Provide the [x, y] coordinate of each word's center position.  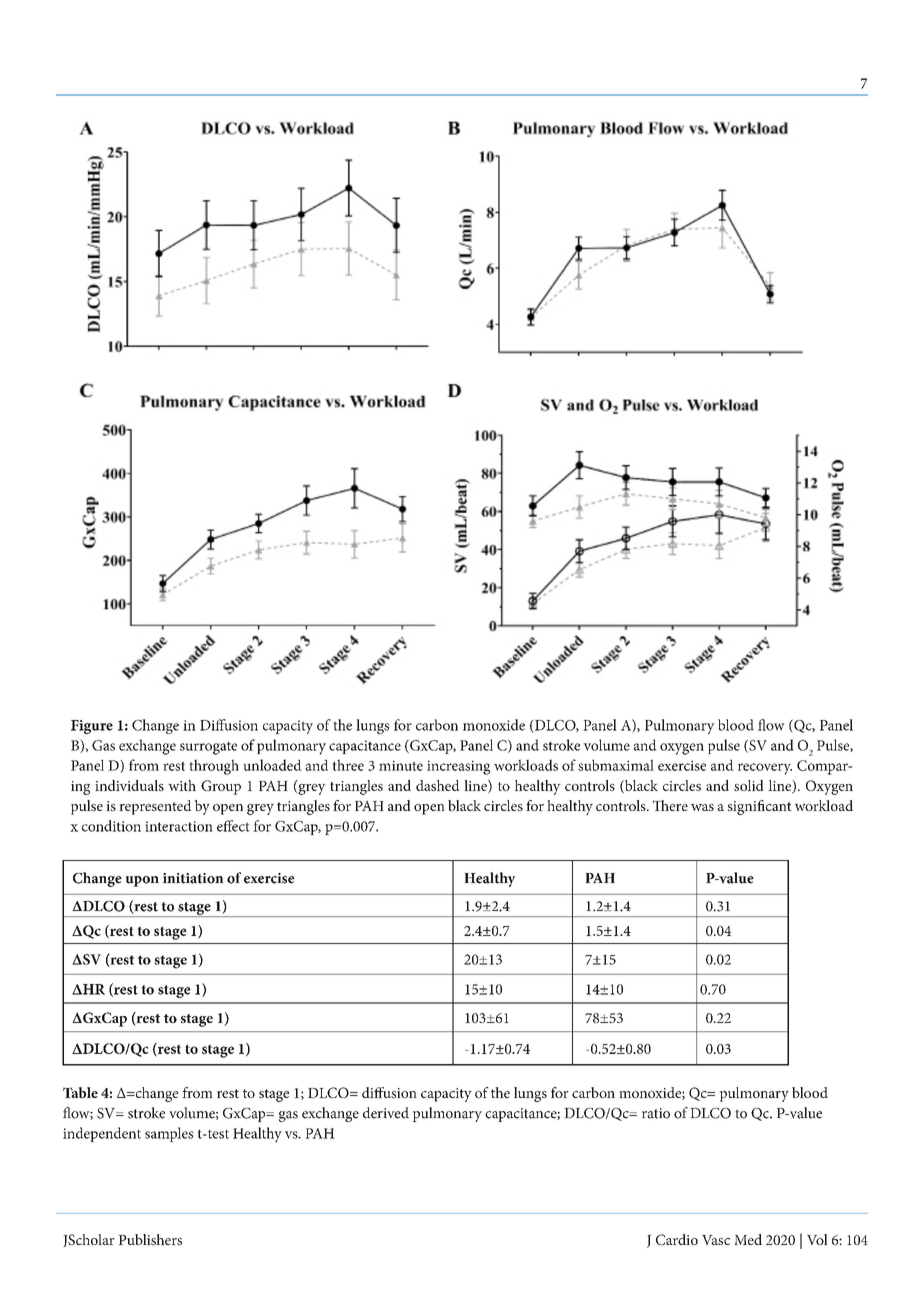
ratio [656, 1113]
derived [386, 1113]
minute [401, 765]
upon [142, 881]
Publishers [150, 1239]
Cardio [677, 1239]
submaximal [616, 765]
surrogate [208, 748]
